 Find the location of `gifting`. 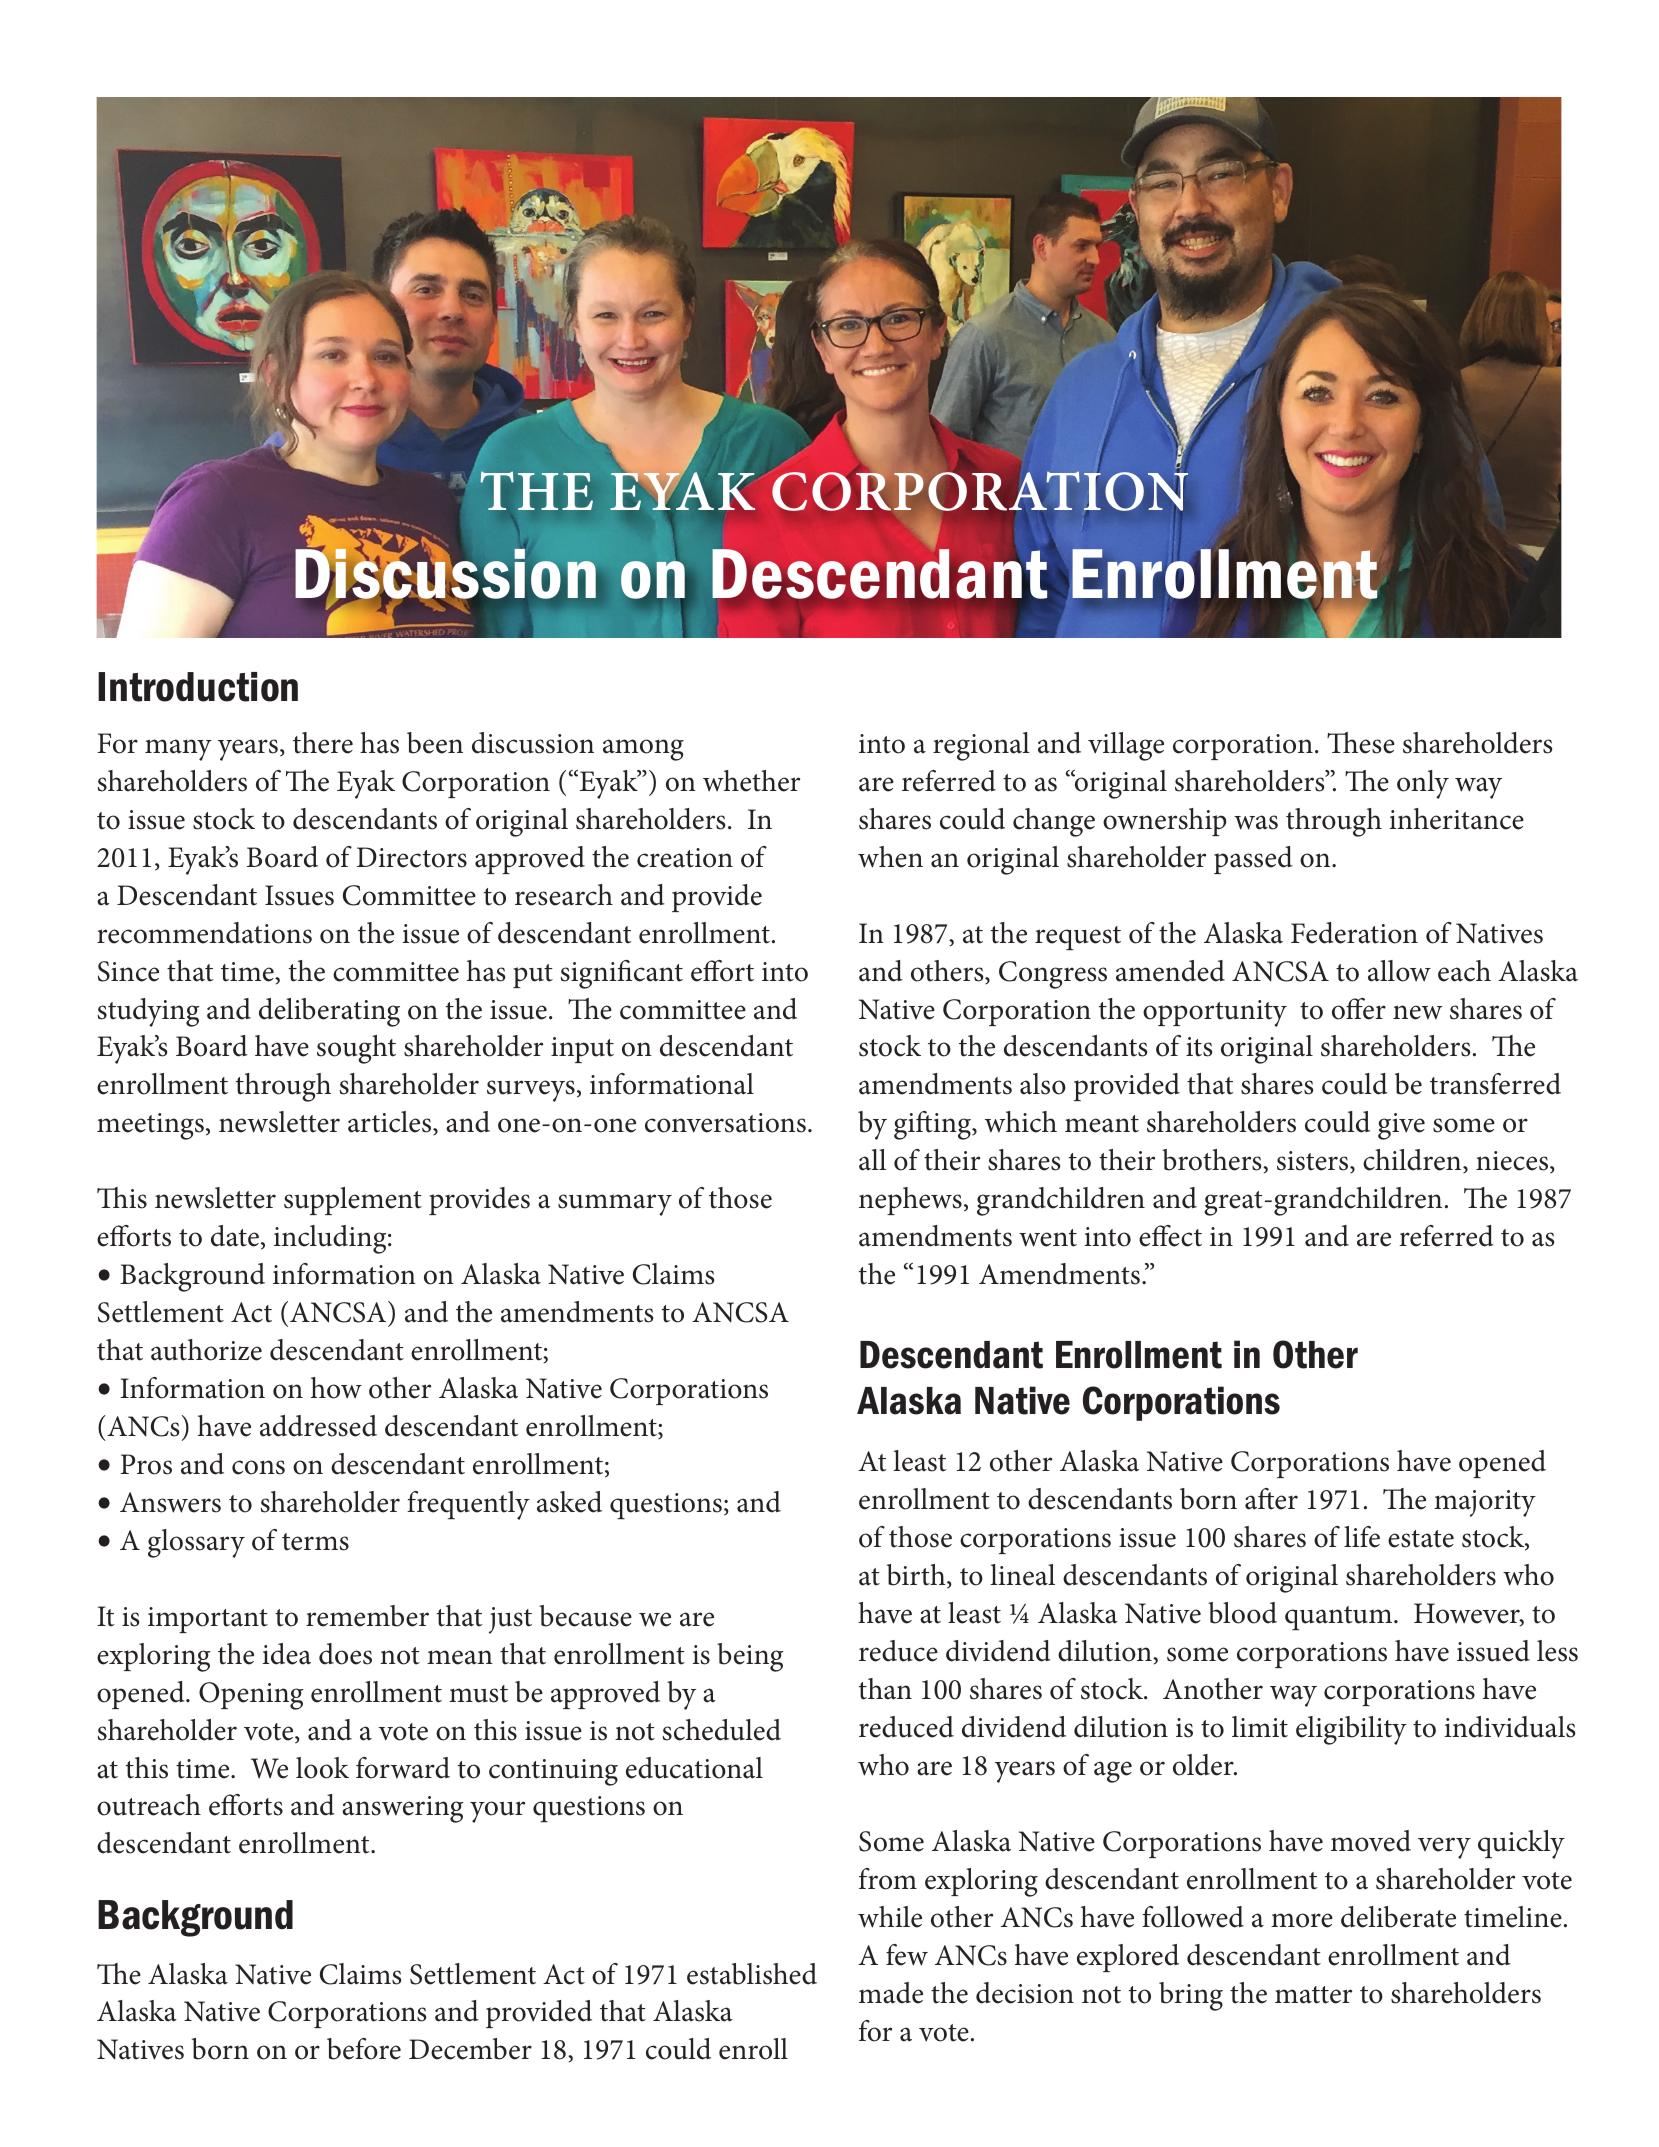

gifting is located at coordinates (933, 1125).
